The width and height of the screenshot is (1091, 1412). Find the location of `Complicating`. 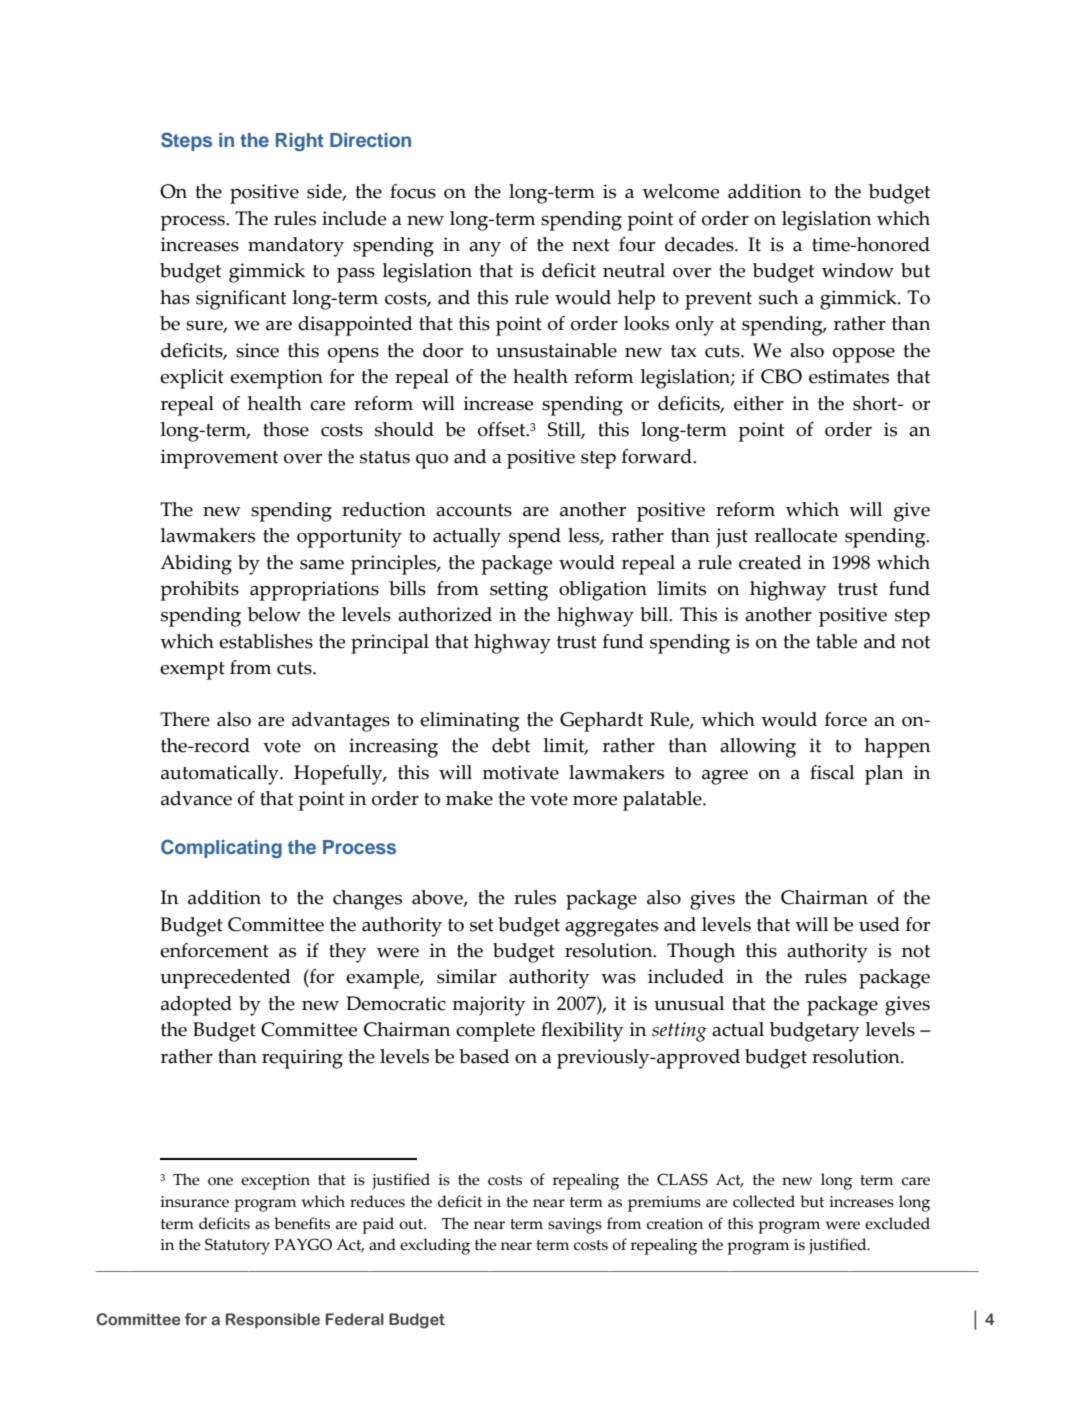

Complicating is located at coordinates (221, 848).
